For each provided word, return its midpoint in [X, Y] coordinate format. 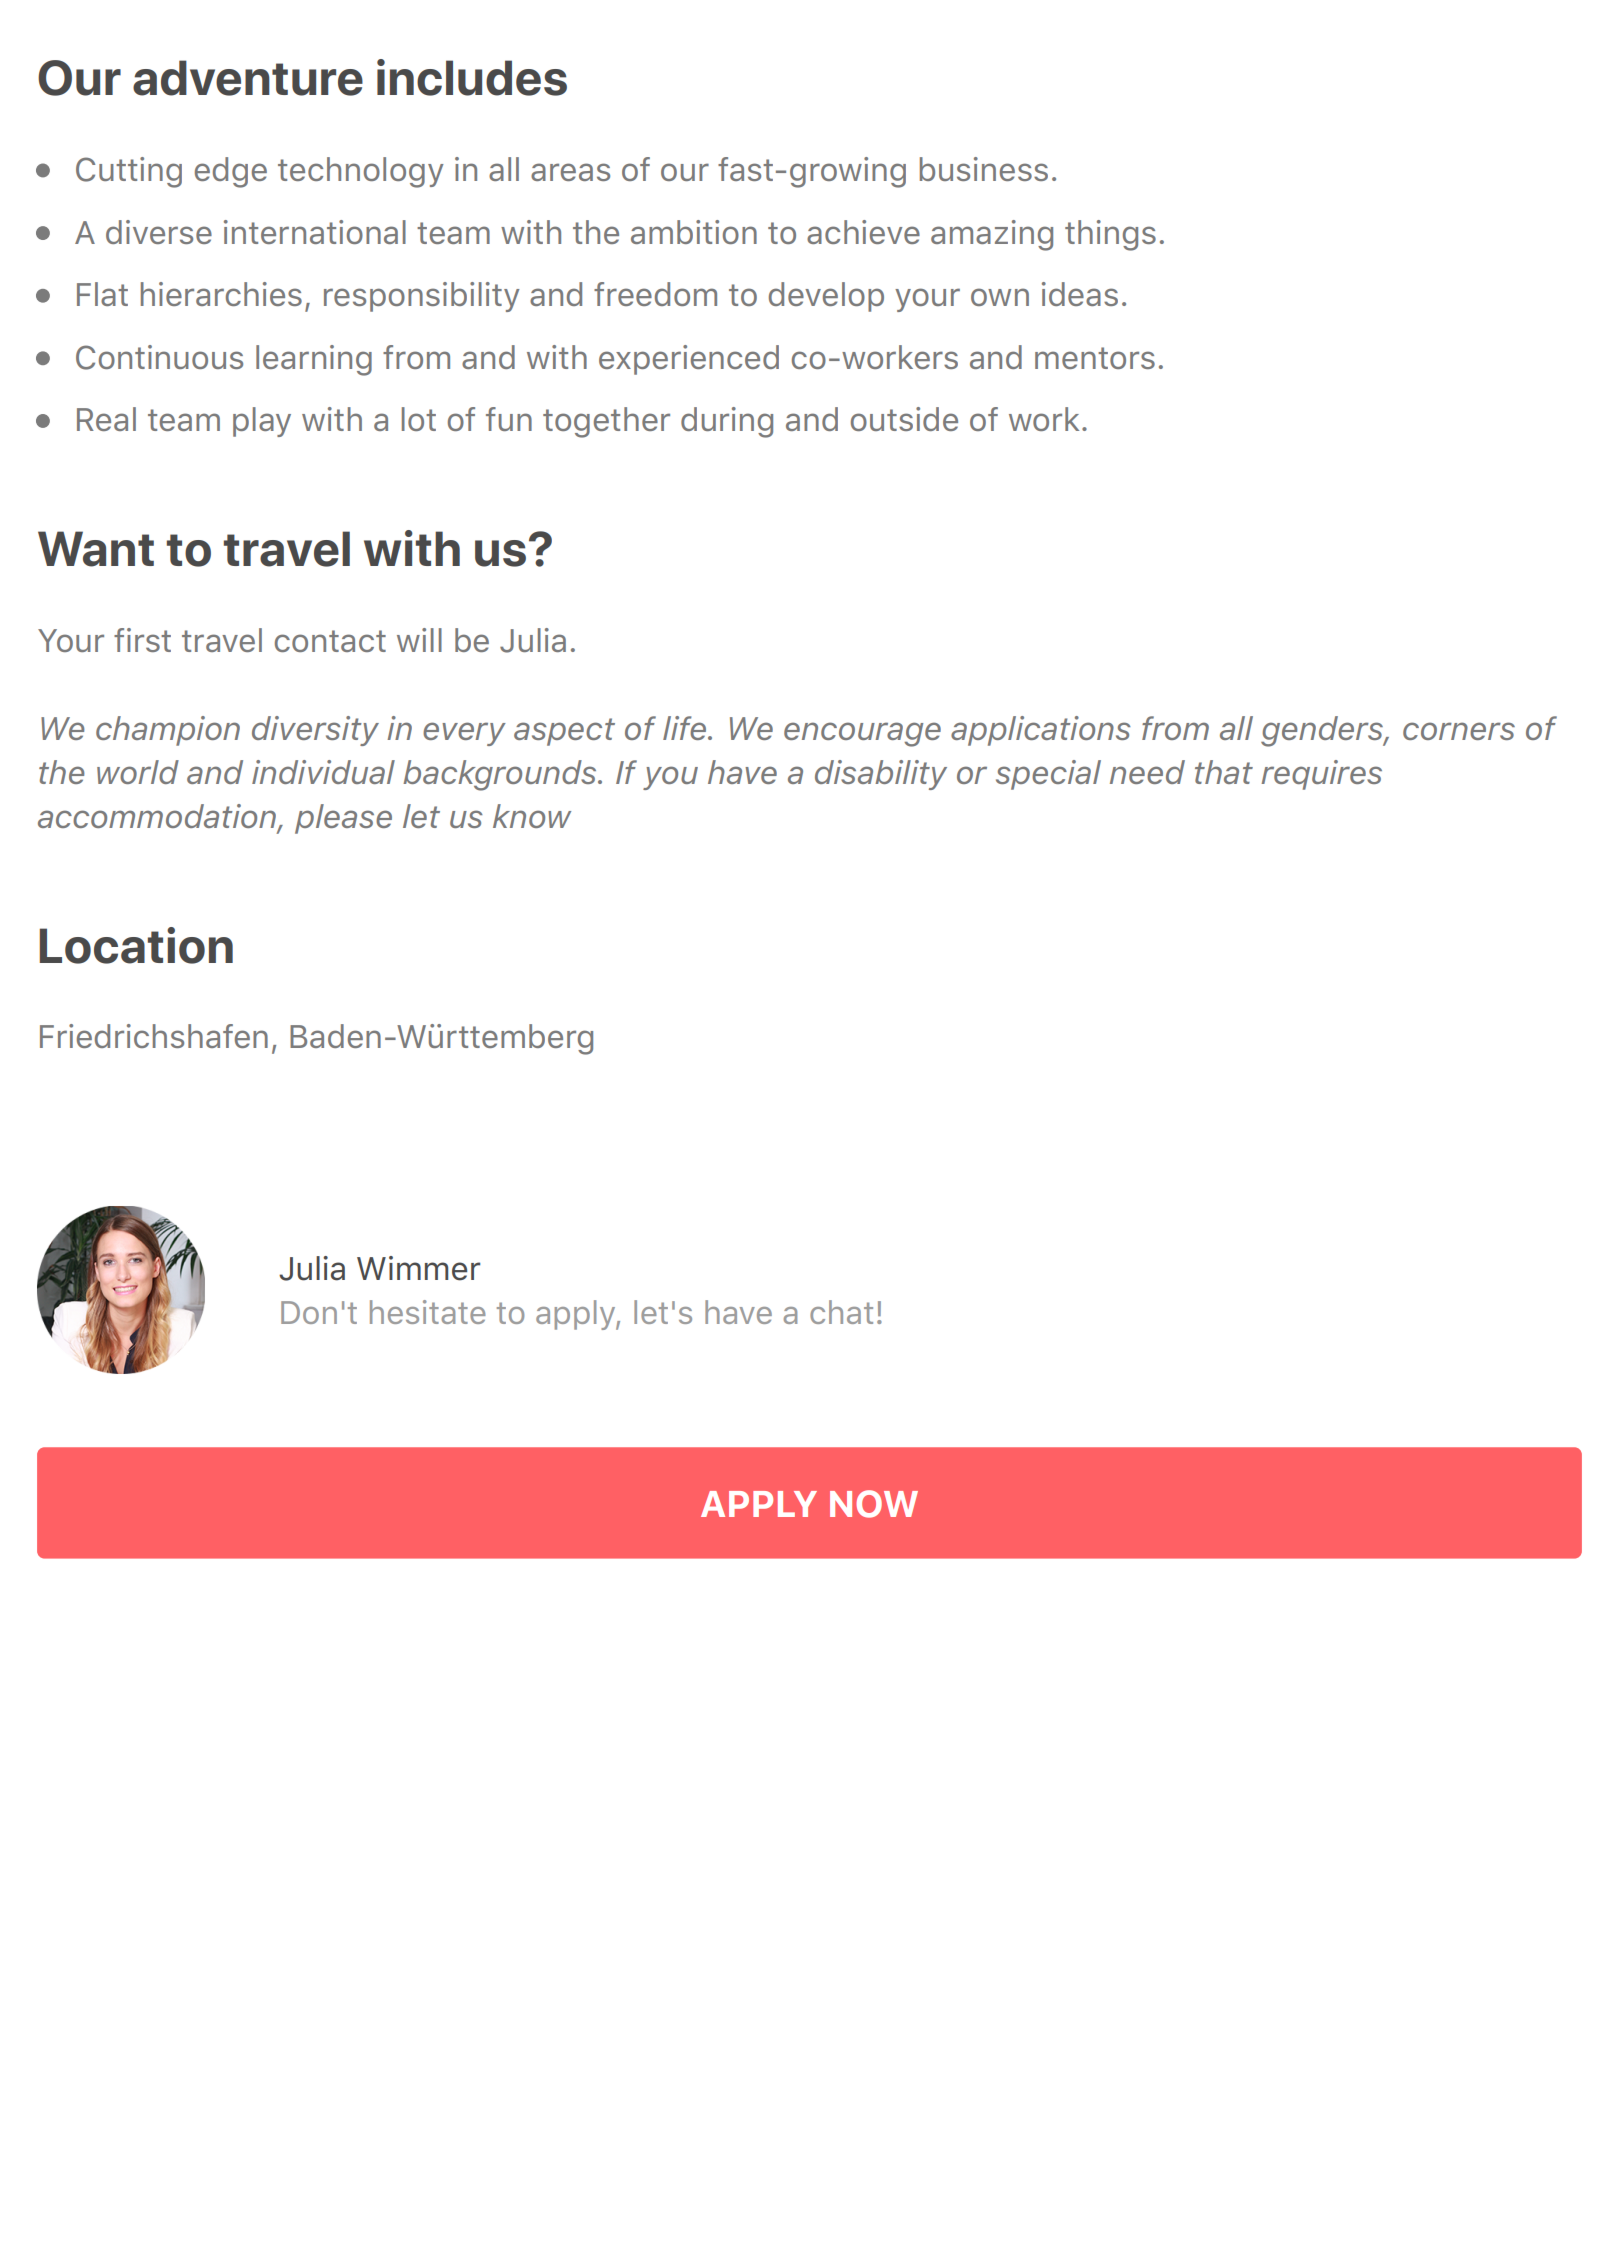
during [727, 422]
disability [881, 775]
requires [1321, 775]
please [343, 819]
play [262, 422]
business [984, 169]
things [1110, 235]
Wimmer [419, 1268]
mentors [1095, 358]
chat [841, 1312]
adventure [248, 78]
